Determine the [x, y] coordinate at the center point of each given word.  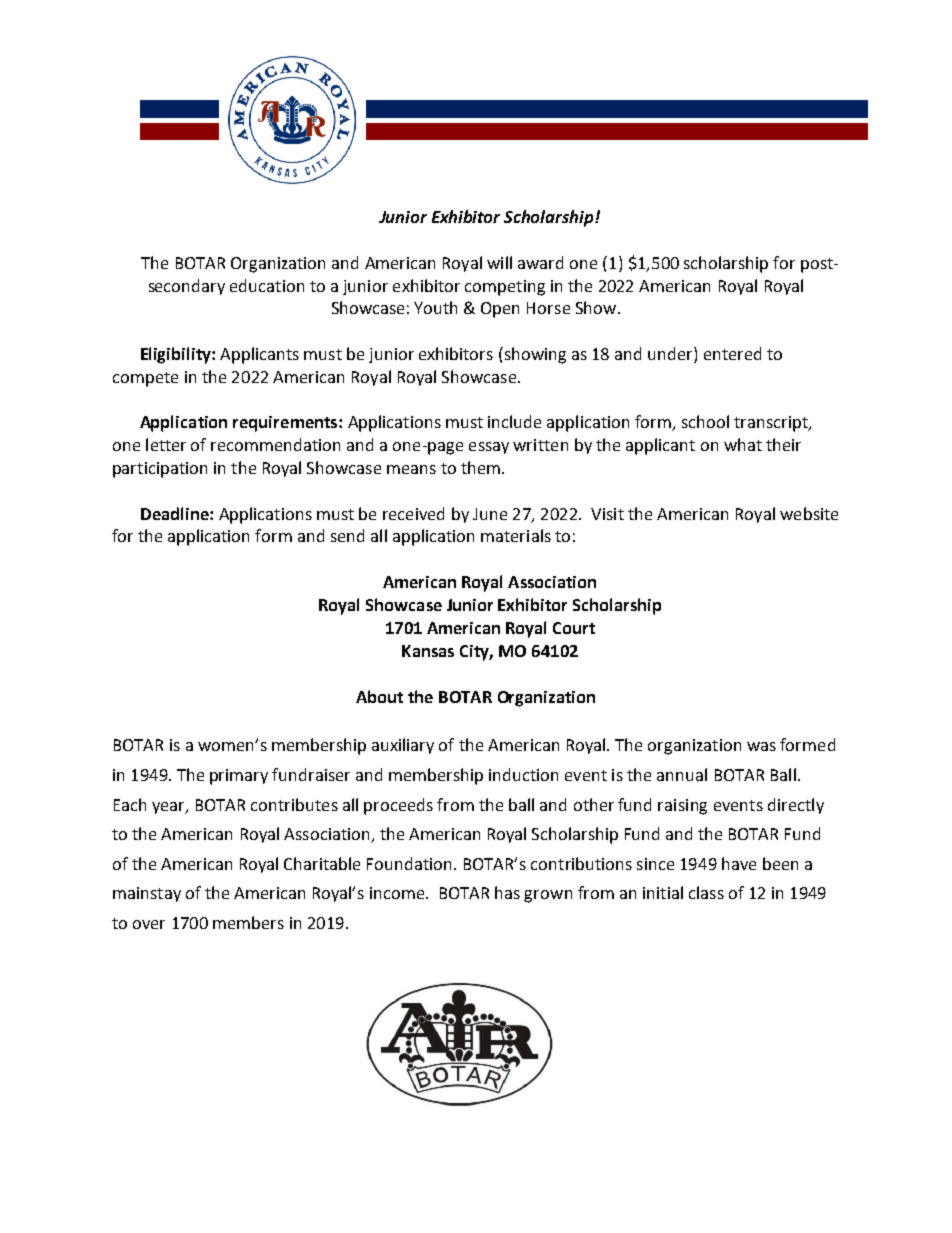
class [706, 892]
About [379, 696]
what [743, 444]
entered [732, 353]
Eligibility [177, 355]
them [480, 467]
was [761, 746]
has [507, 892]
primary [239, 777]
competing [505, 288]
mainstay [147, 894]
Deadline [176, 513]
